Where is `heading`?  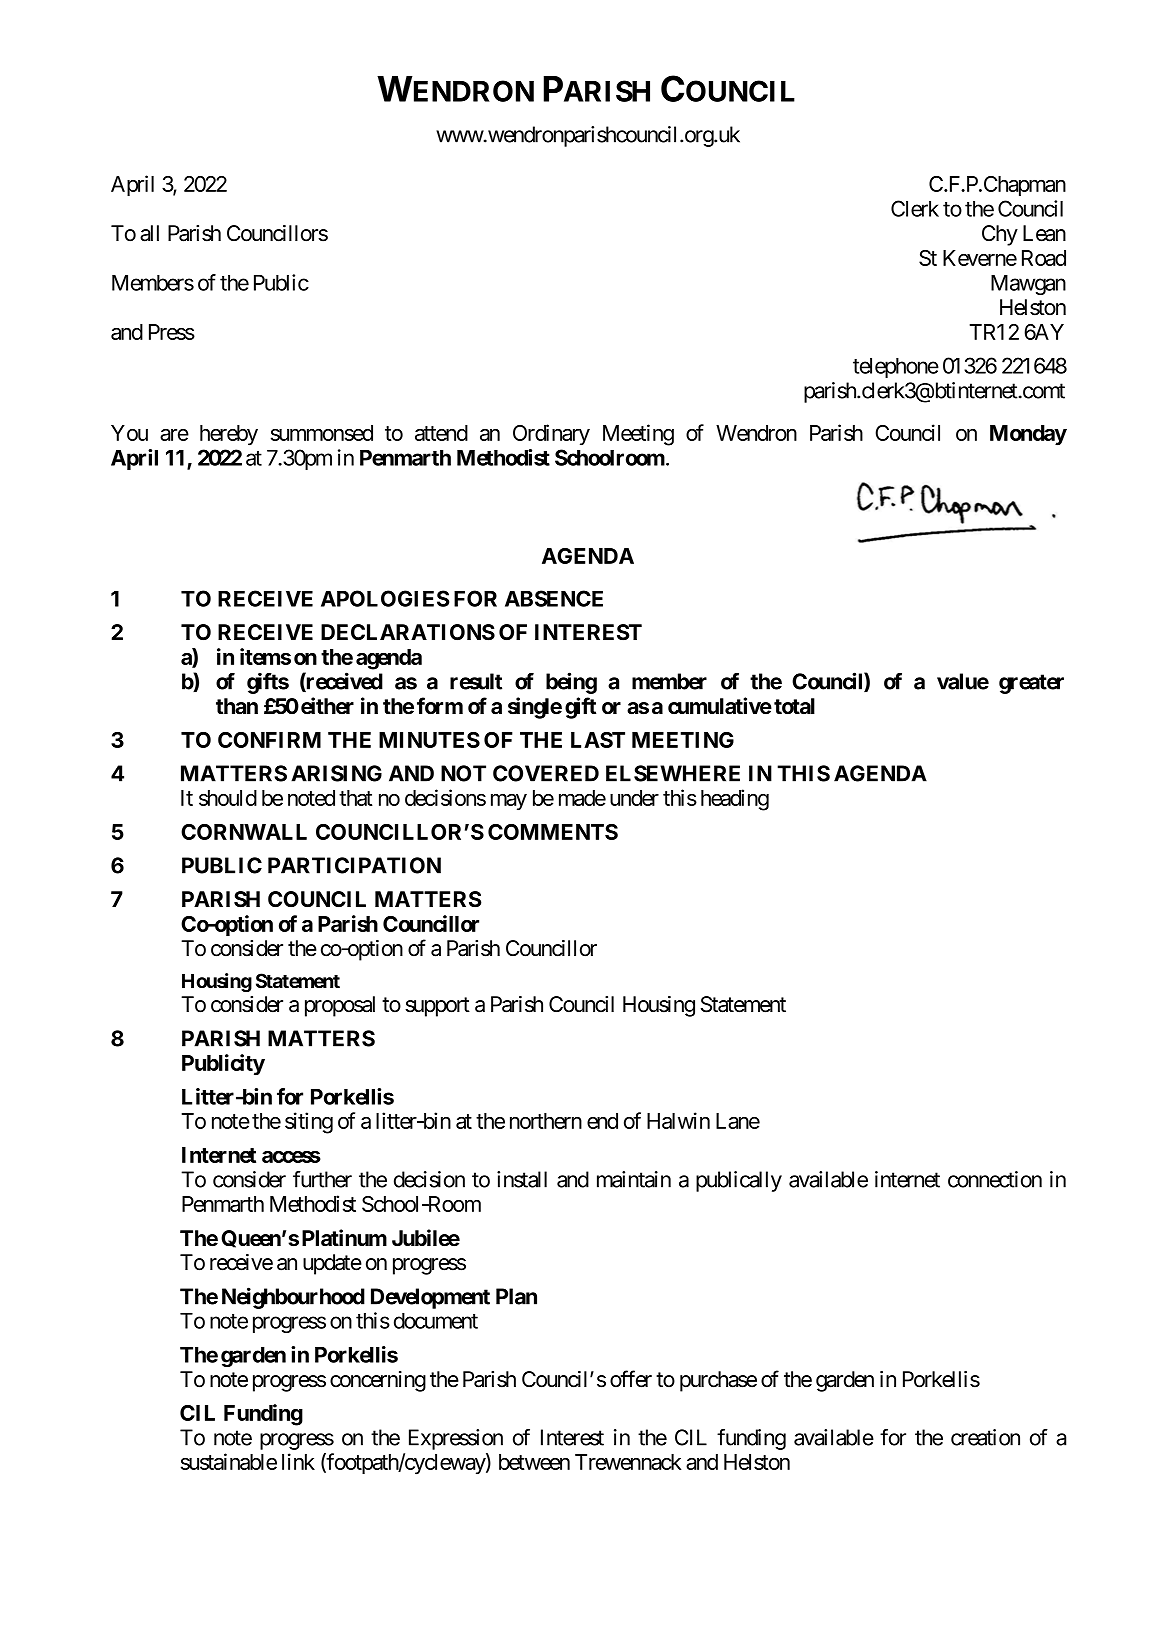
heading is located at coordinates (735, 800).
